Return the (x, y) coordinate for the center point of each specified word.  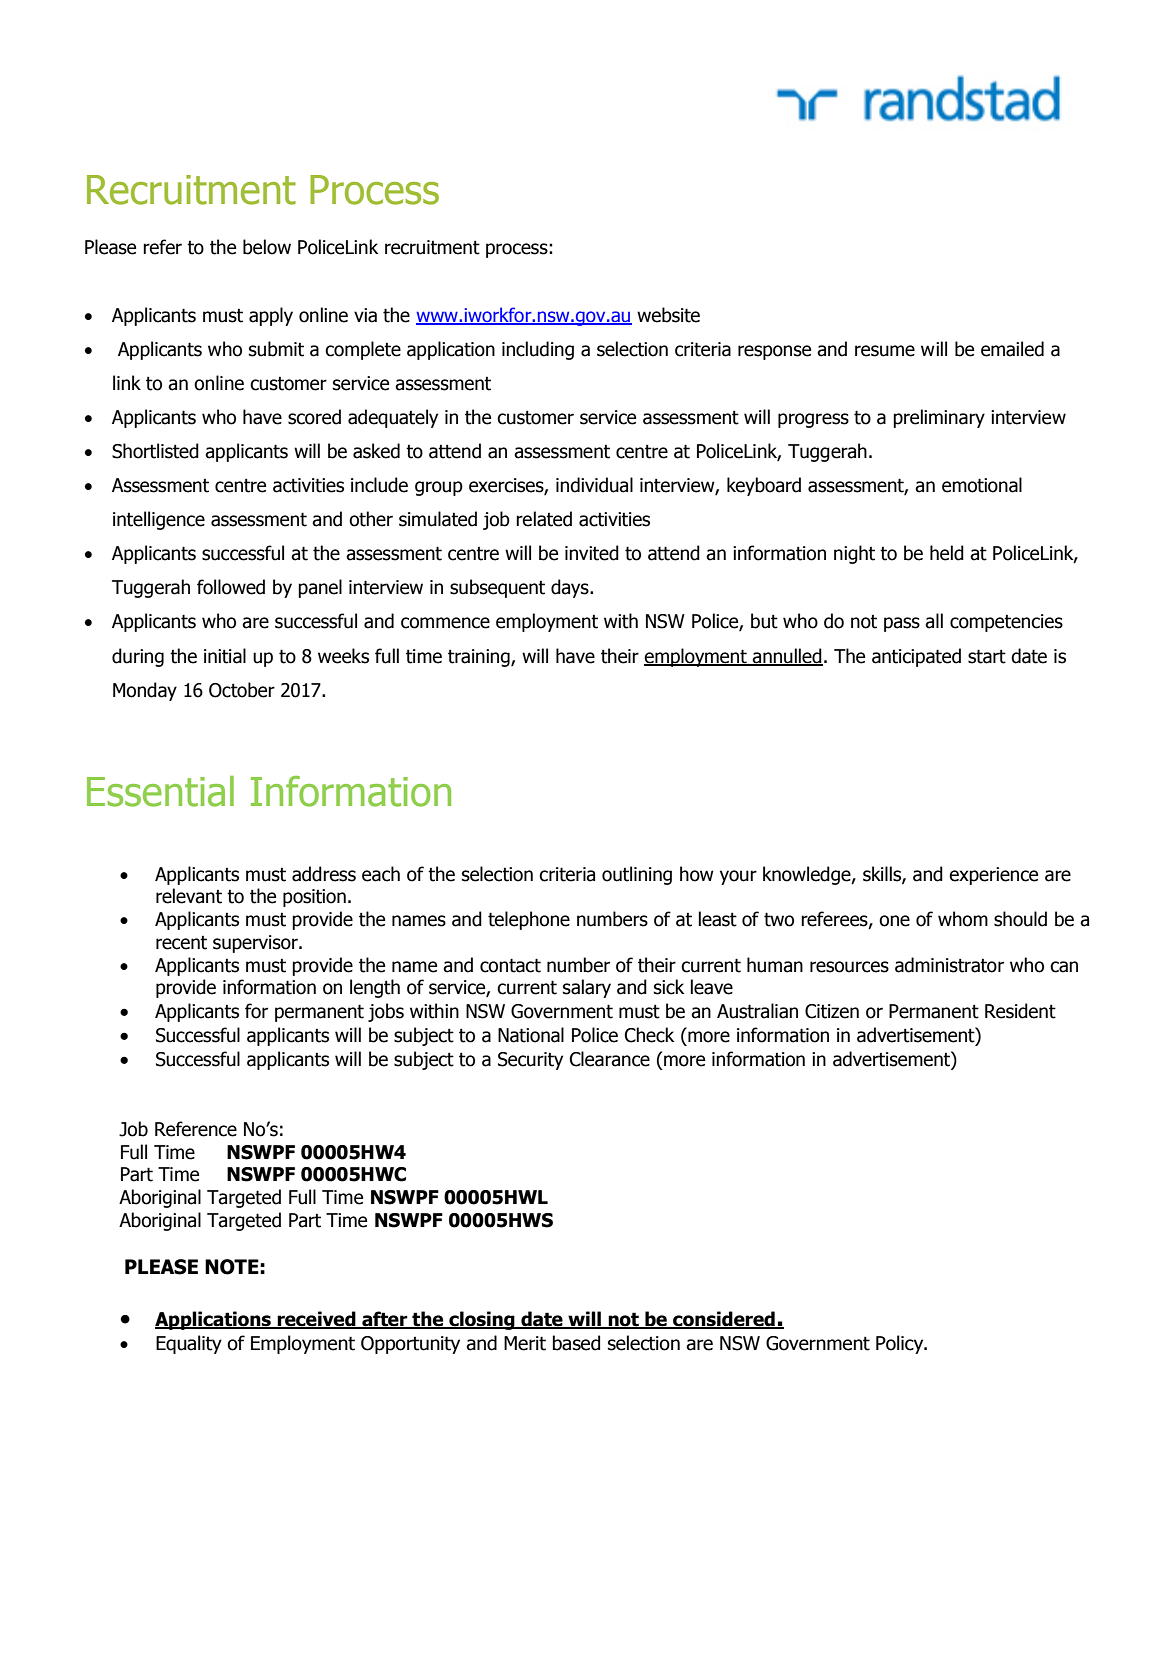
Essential (160, 791)
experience (993, 876)
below (267, 247)
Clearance (610, 1059)
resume (885, 351)
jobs (386, 1012)
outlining (637, 875)
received (317, 1320)
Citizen (832, 1011)
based (576, 1343)
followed (231, 587)
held (947, 553)
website (668, 315)
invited (592, 553)
